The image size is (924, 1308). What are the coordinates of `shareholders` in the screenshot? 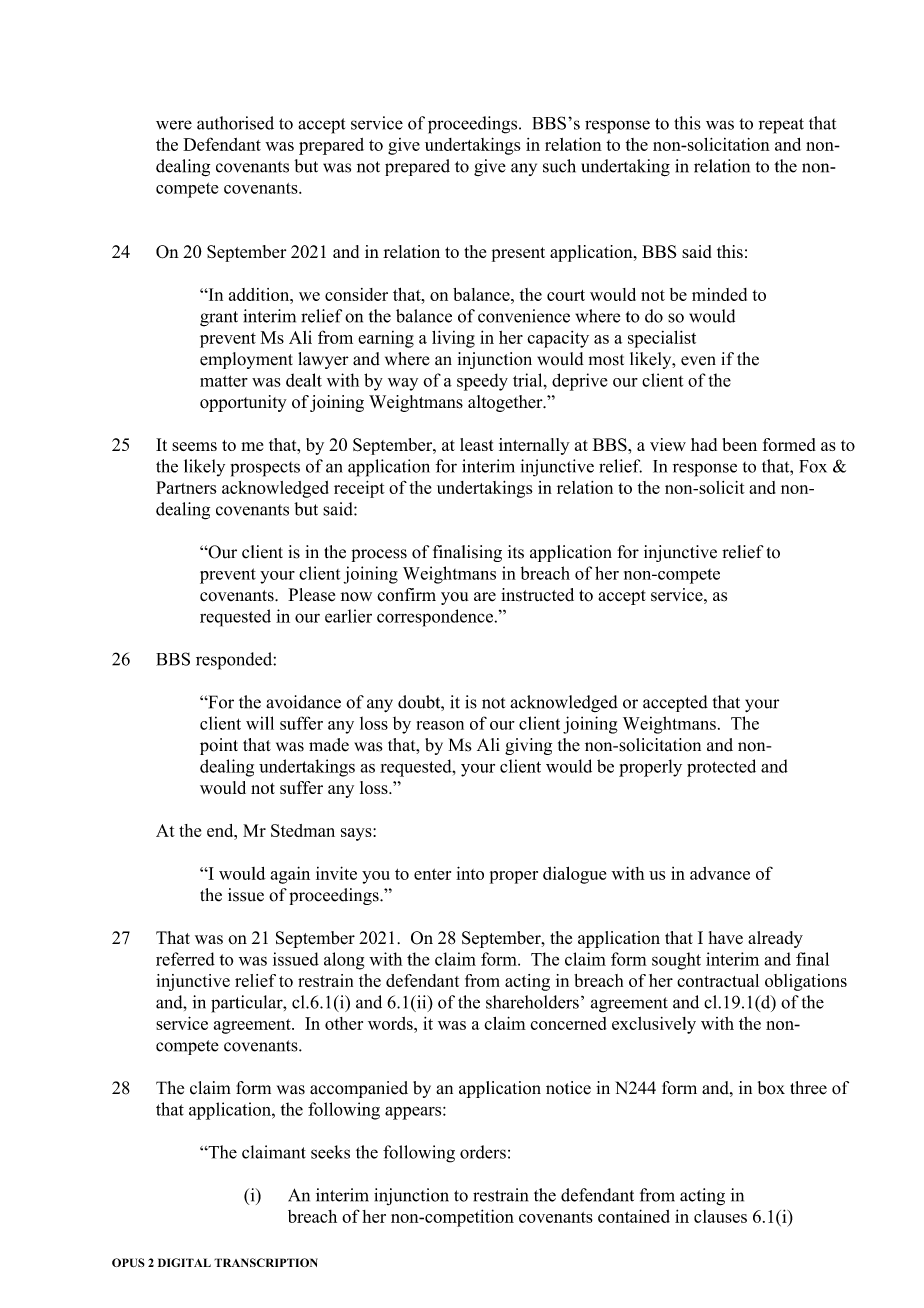 It's located at (532, 1002).
